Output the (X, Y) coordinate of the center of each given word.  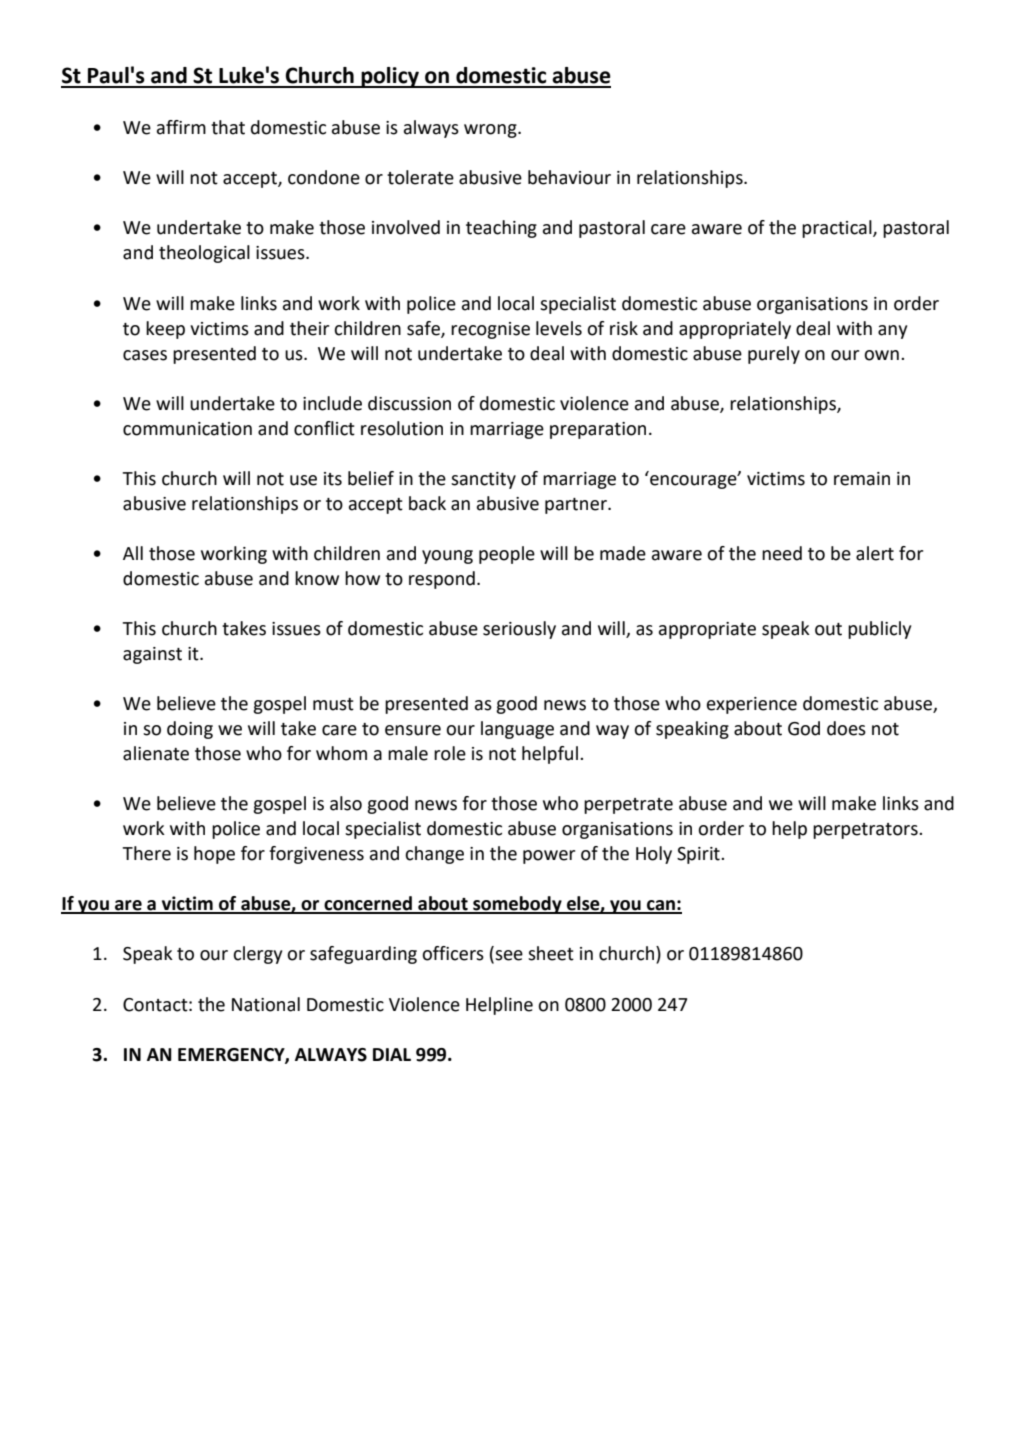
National (266, 1004)
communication (187, 429)
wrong (491, 131)
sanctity (483, 480)
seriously (519, 630)
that (228, 127)
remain (862, 479)
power (549, 857)
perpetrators (866, 831)
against (152, 655)
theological (204, 254)
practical (838, 229)
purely (774, 355)
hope (214, 855)
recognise (490, 330)
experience (752, 705)
